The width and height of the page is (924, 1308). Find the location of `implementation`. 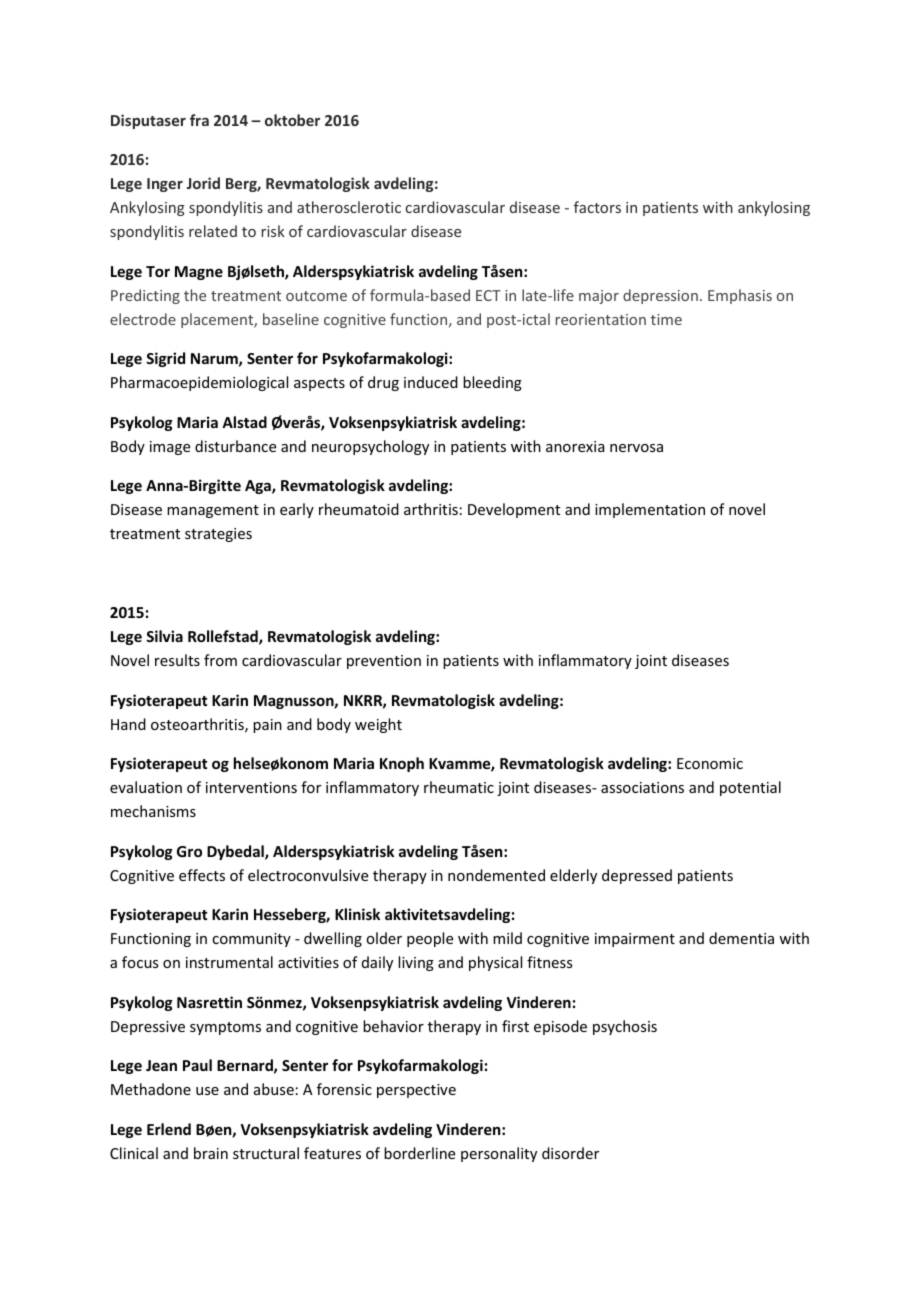

implementation is located at coordinates (650, 510).
